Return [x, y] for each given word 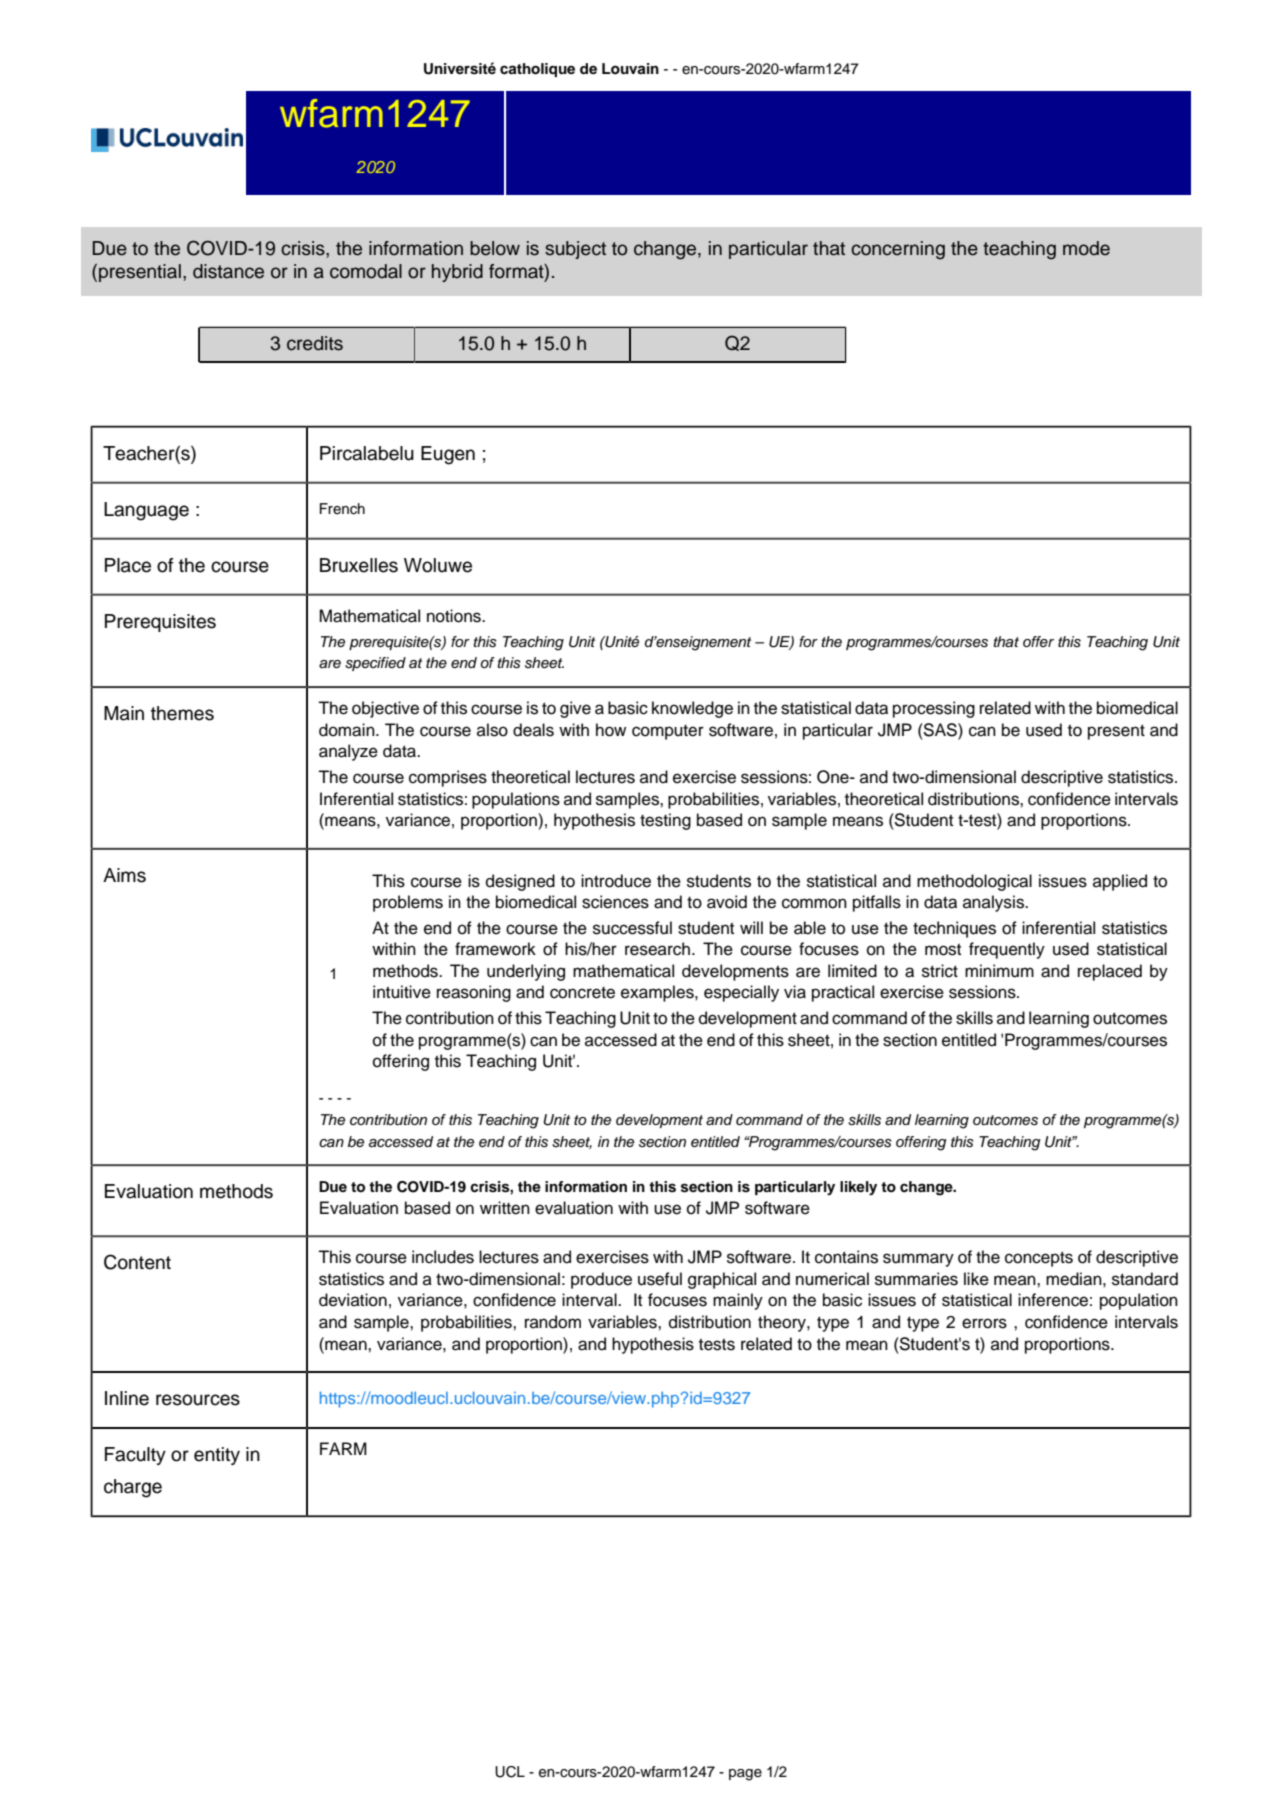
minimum [999, 971]
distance [228, 271]
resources [198, 1400]
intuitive [402, 992]
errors [984, 1323]
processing [934, 709]
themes [182, 713]
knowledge [692, 709]
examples [658, 993]
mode [1086, 248]
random [553, 1322]
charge [133, 1488]
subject [575, 250]
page [745, 1775]
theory [783, 1323]
